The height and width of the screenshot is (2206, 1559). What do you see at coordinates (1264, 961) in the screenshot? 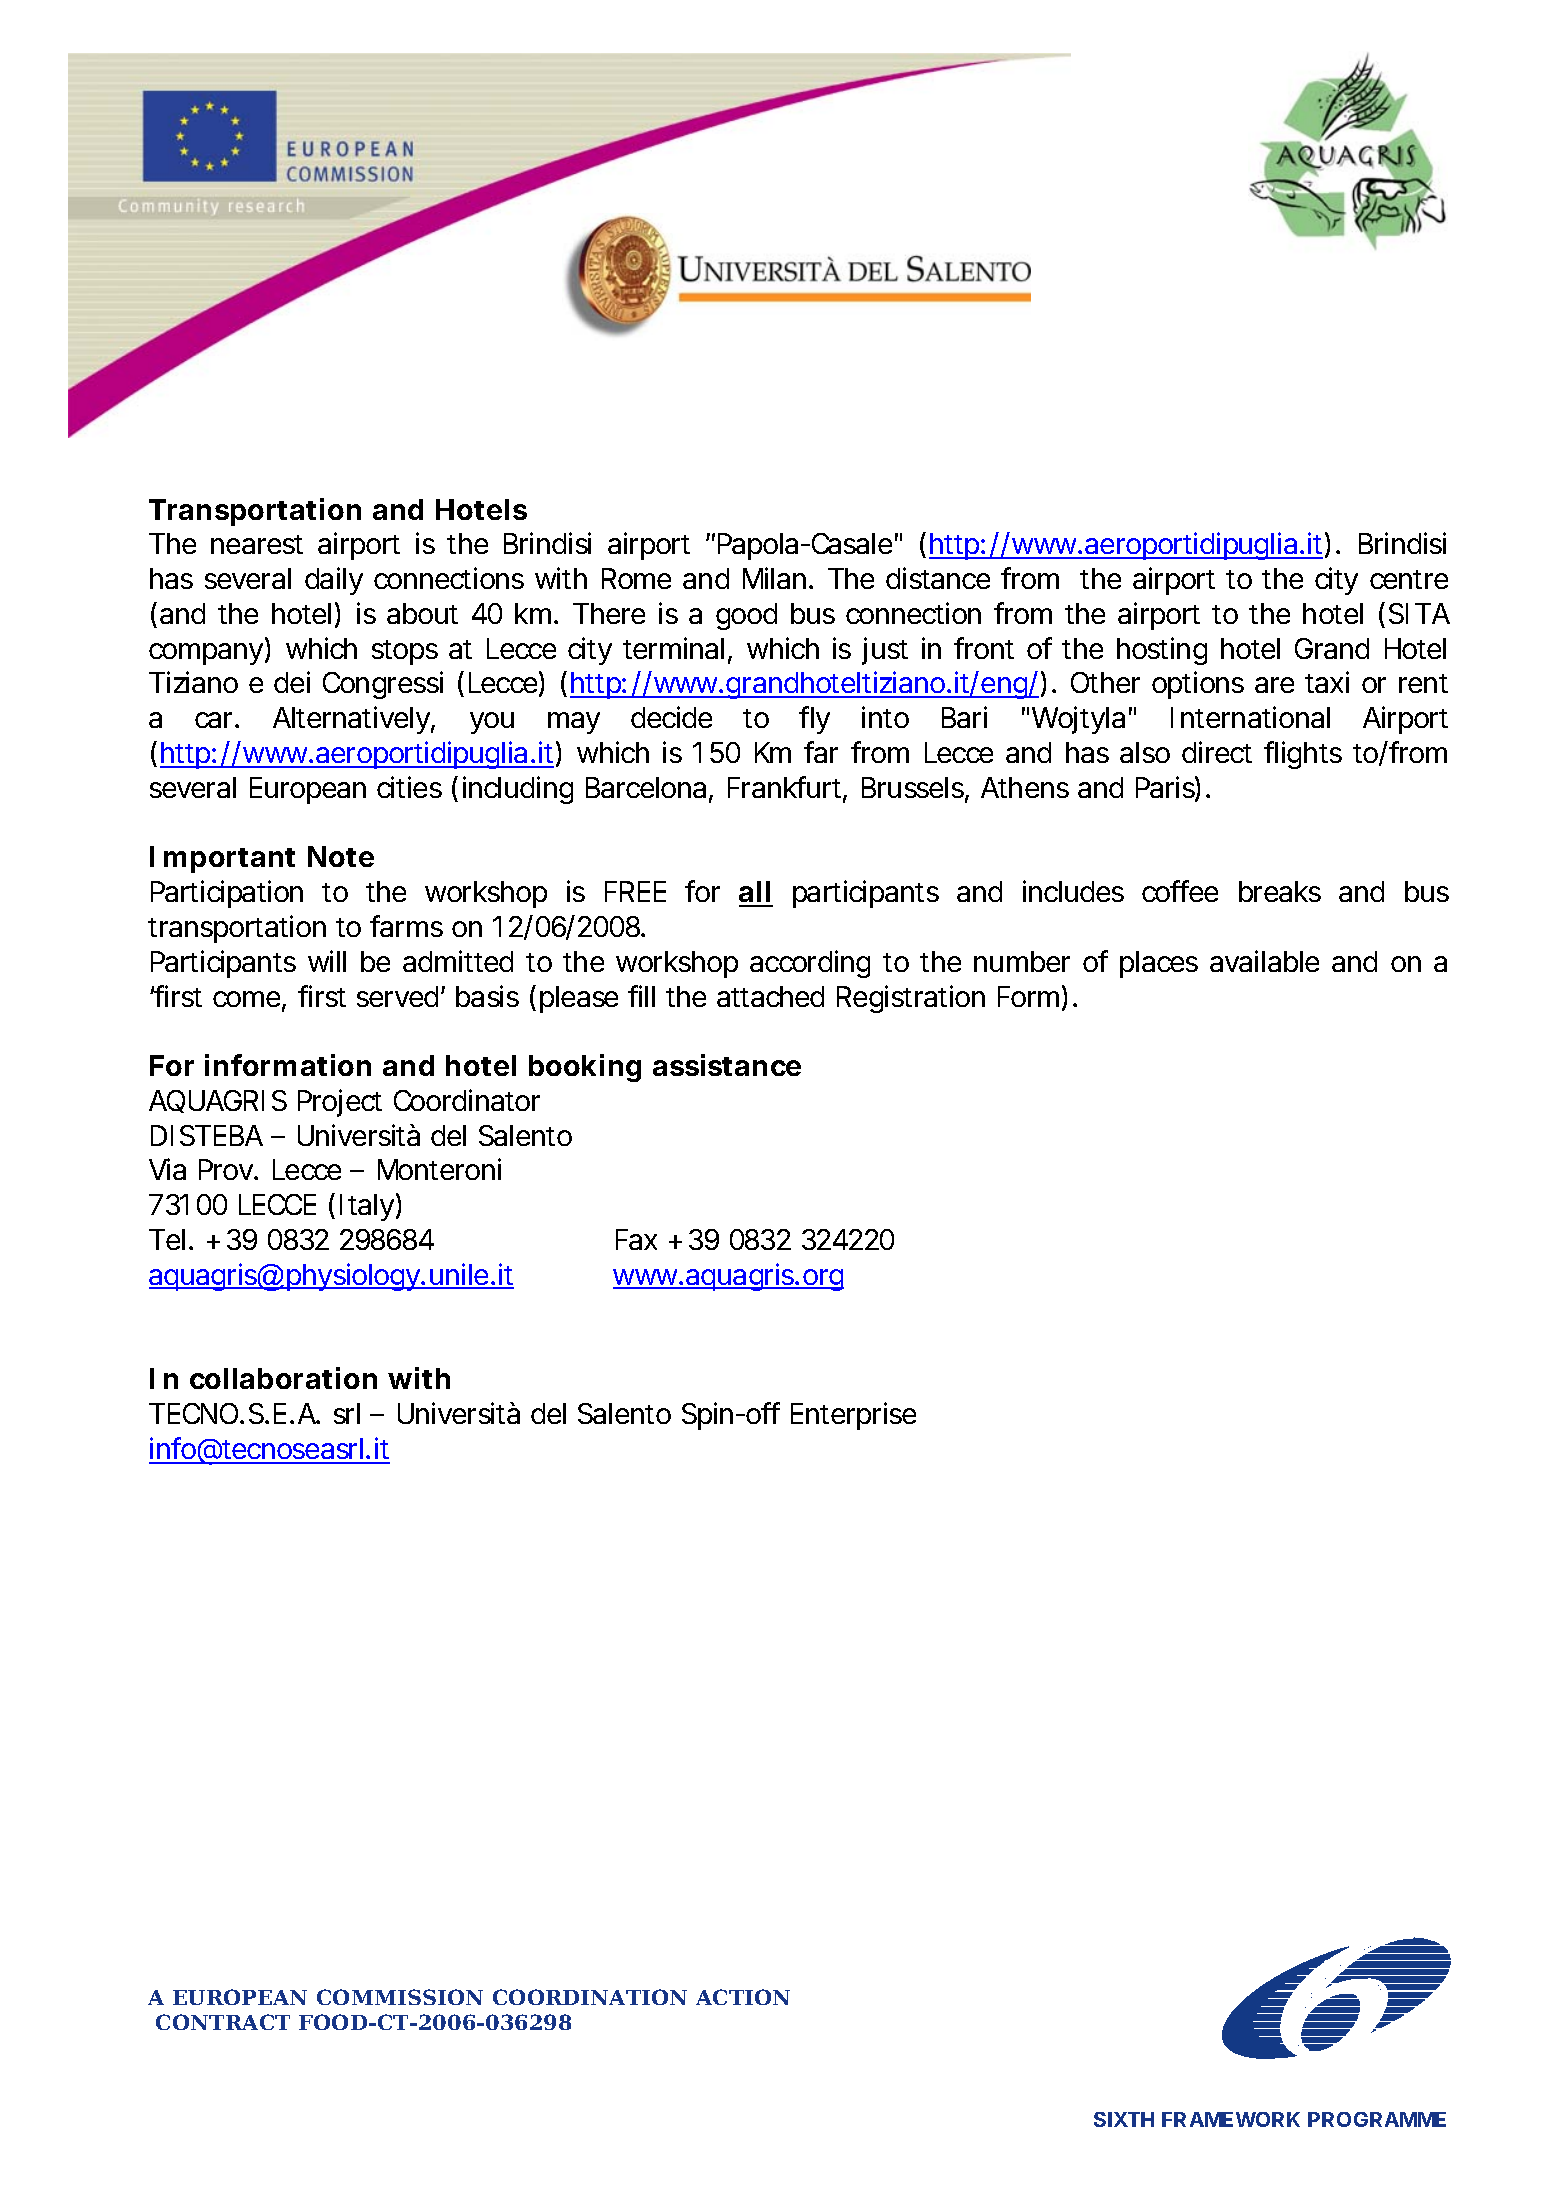
I see `available` at bounding box center [1264, 961].
